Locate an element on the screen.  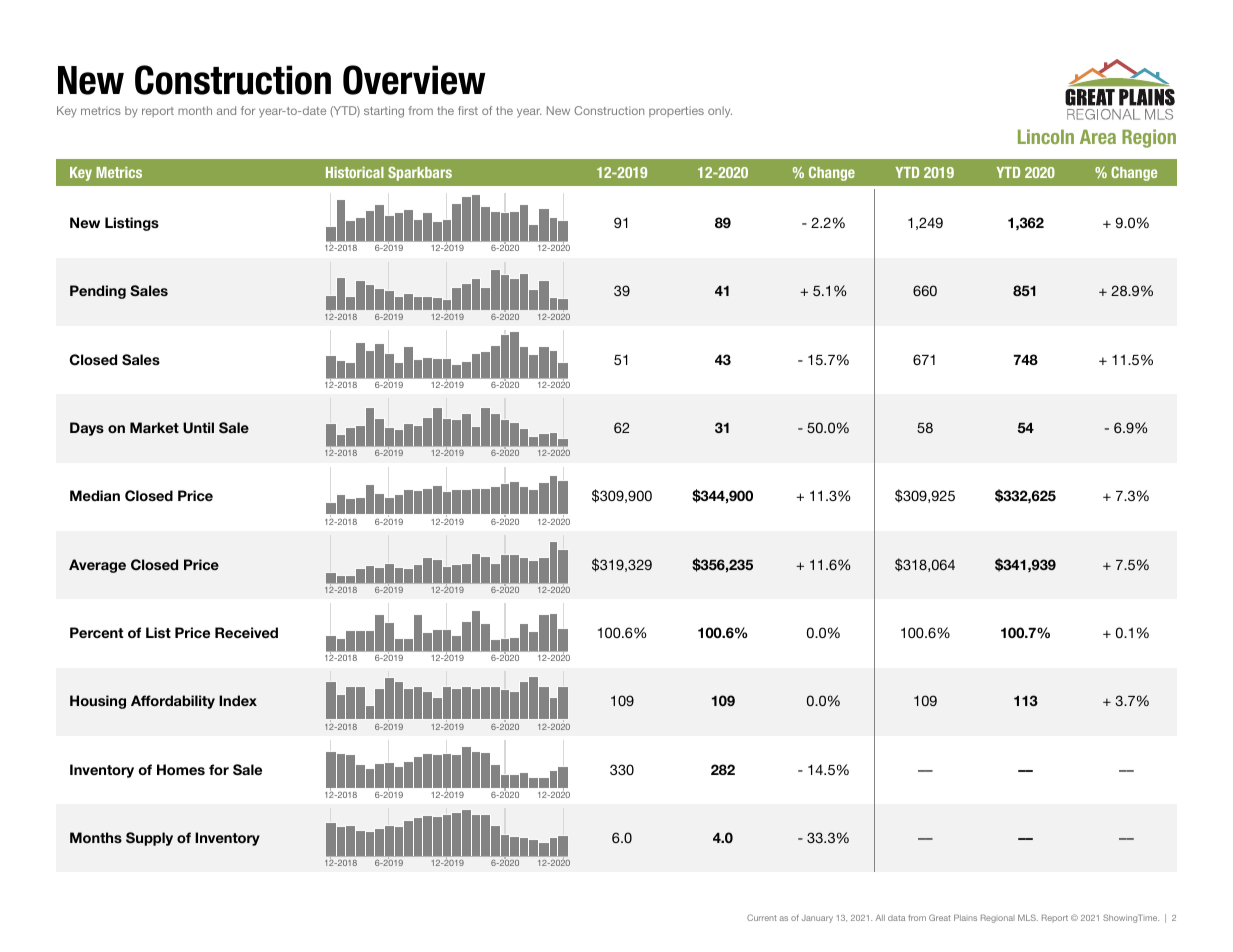
Affordability is located at coordinates (173, 702).
